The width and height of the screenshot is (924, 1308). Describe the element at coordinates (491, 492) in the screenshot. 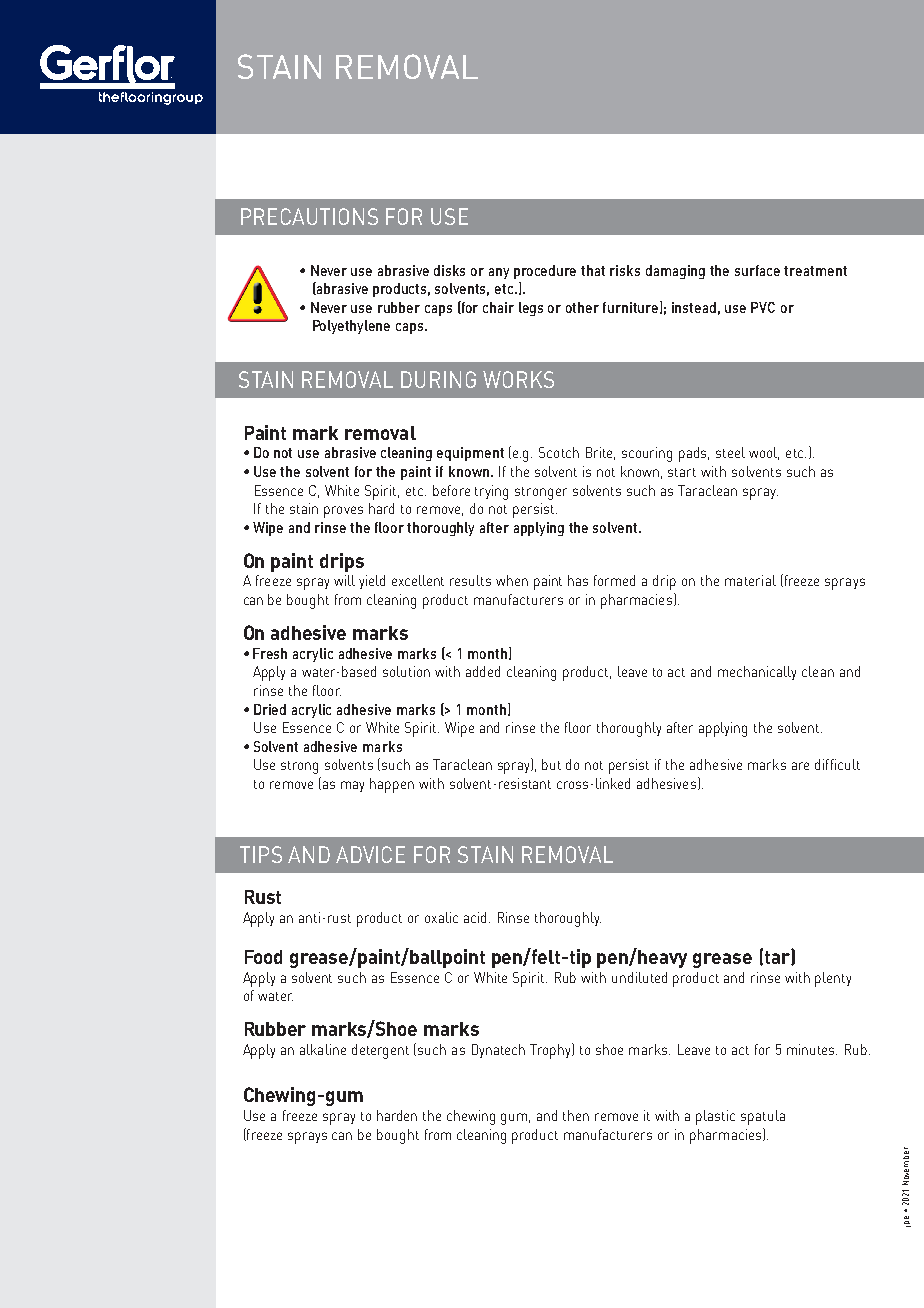

I see `trying` at that location.
